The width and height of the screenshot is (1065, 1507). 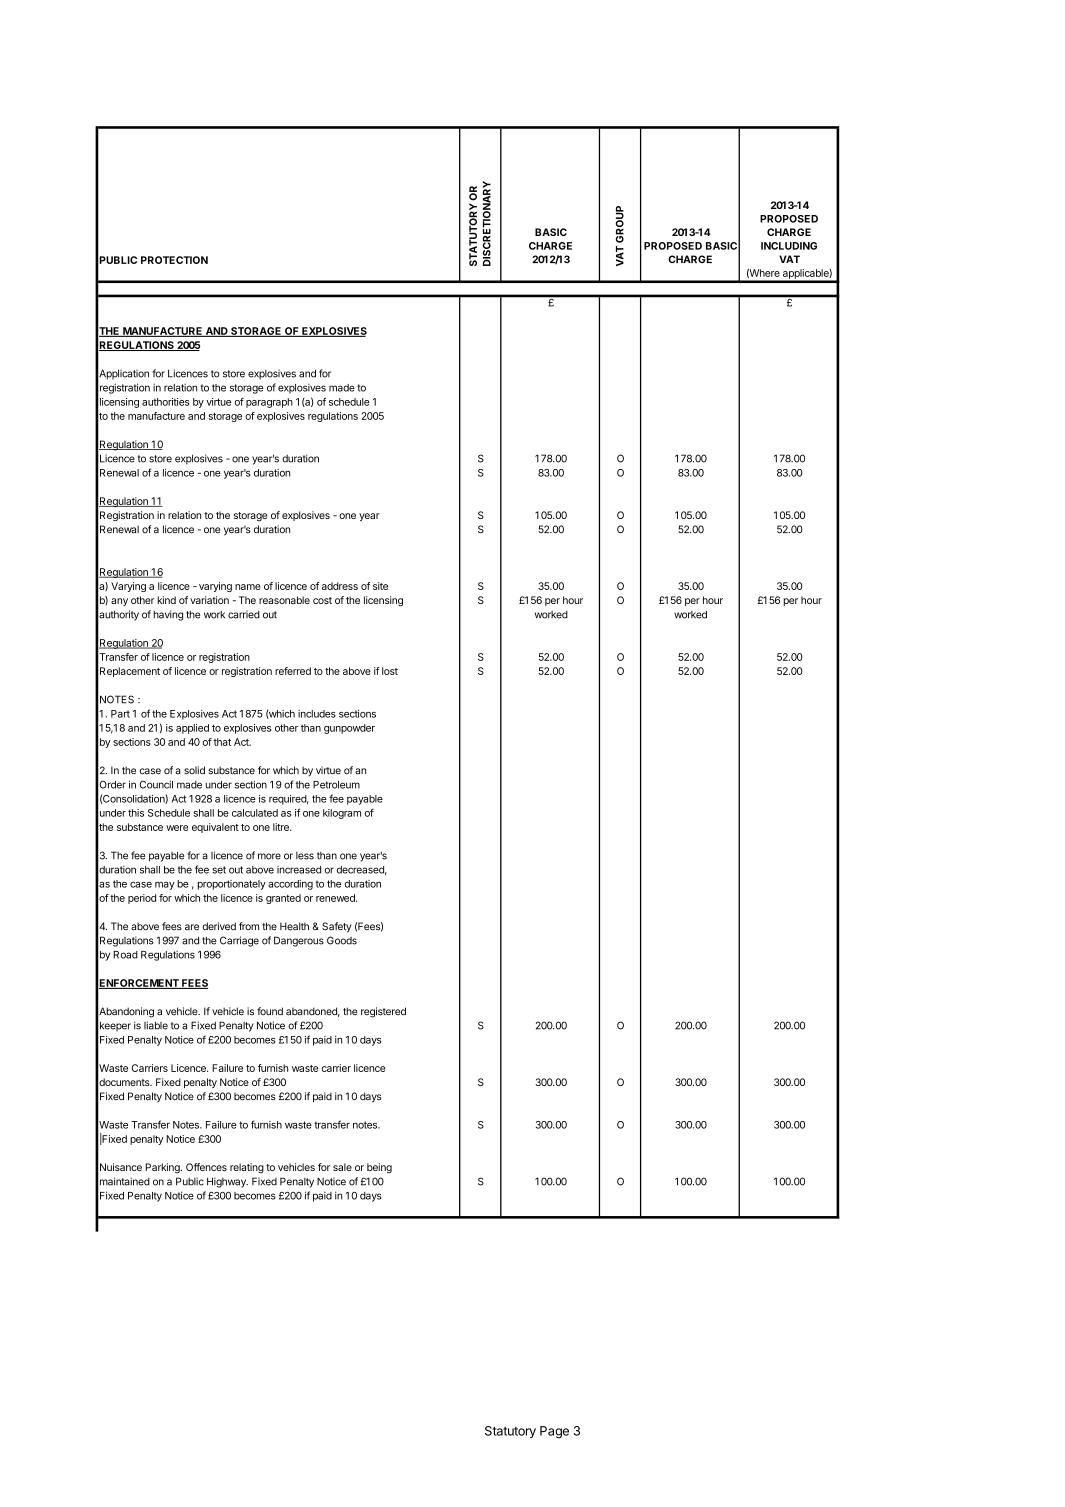 What do you see at coordinates (789, 246) in the screenshot?
I see `INCLUDING` at bounding box center [789, 246].
